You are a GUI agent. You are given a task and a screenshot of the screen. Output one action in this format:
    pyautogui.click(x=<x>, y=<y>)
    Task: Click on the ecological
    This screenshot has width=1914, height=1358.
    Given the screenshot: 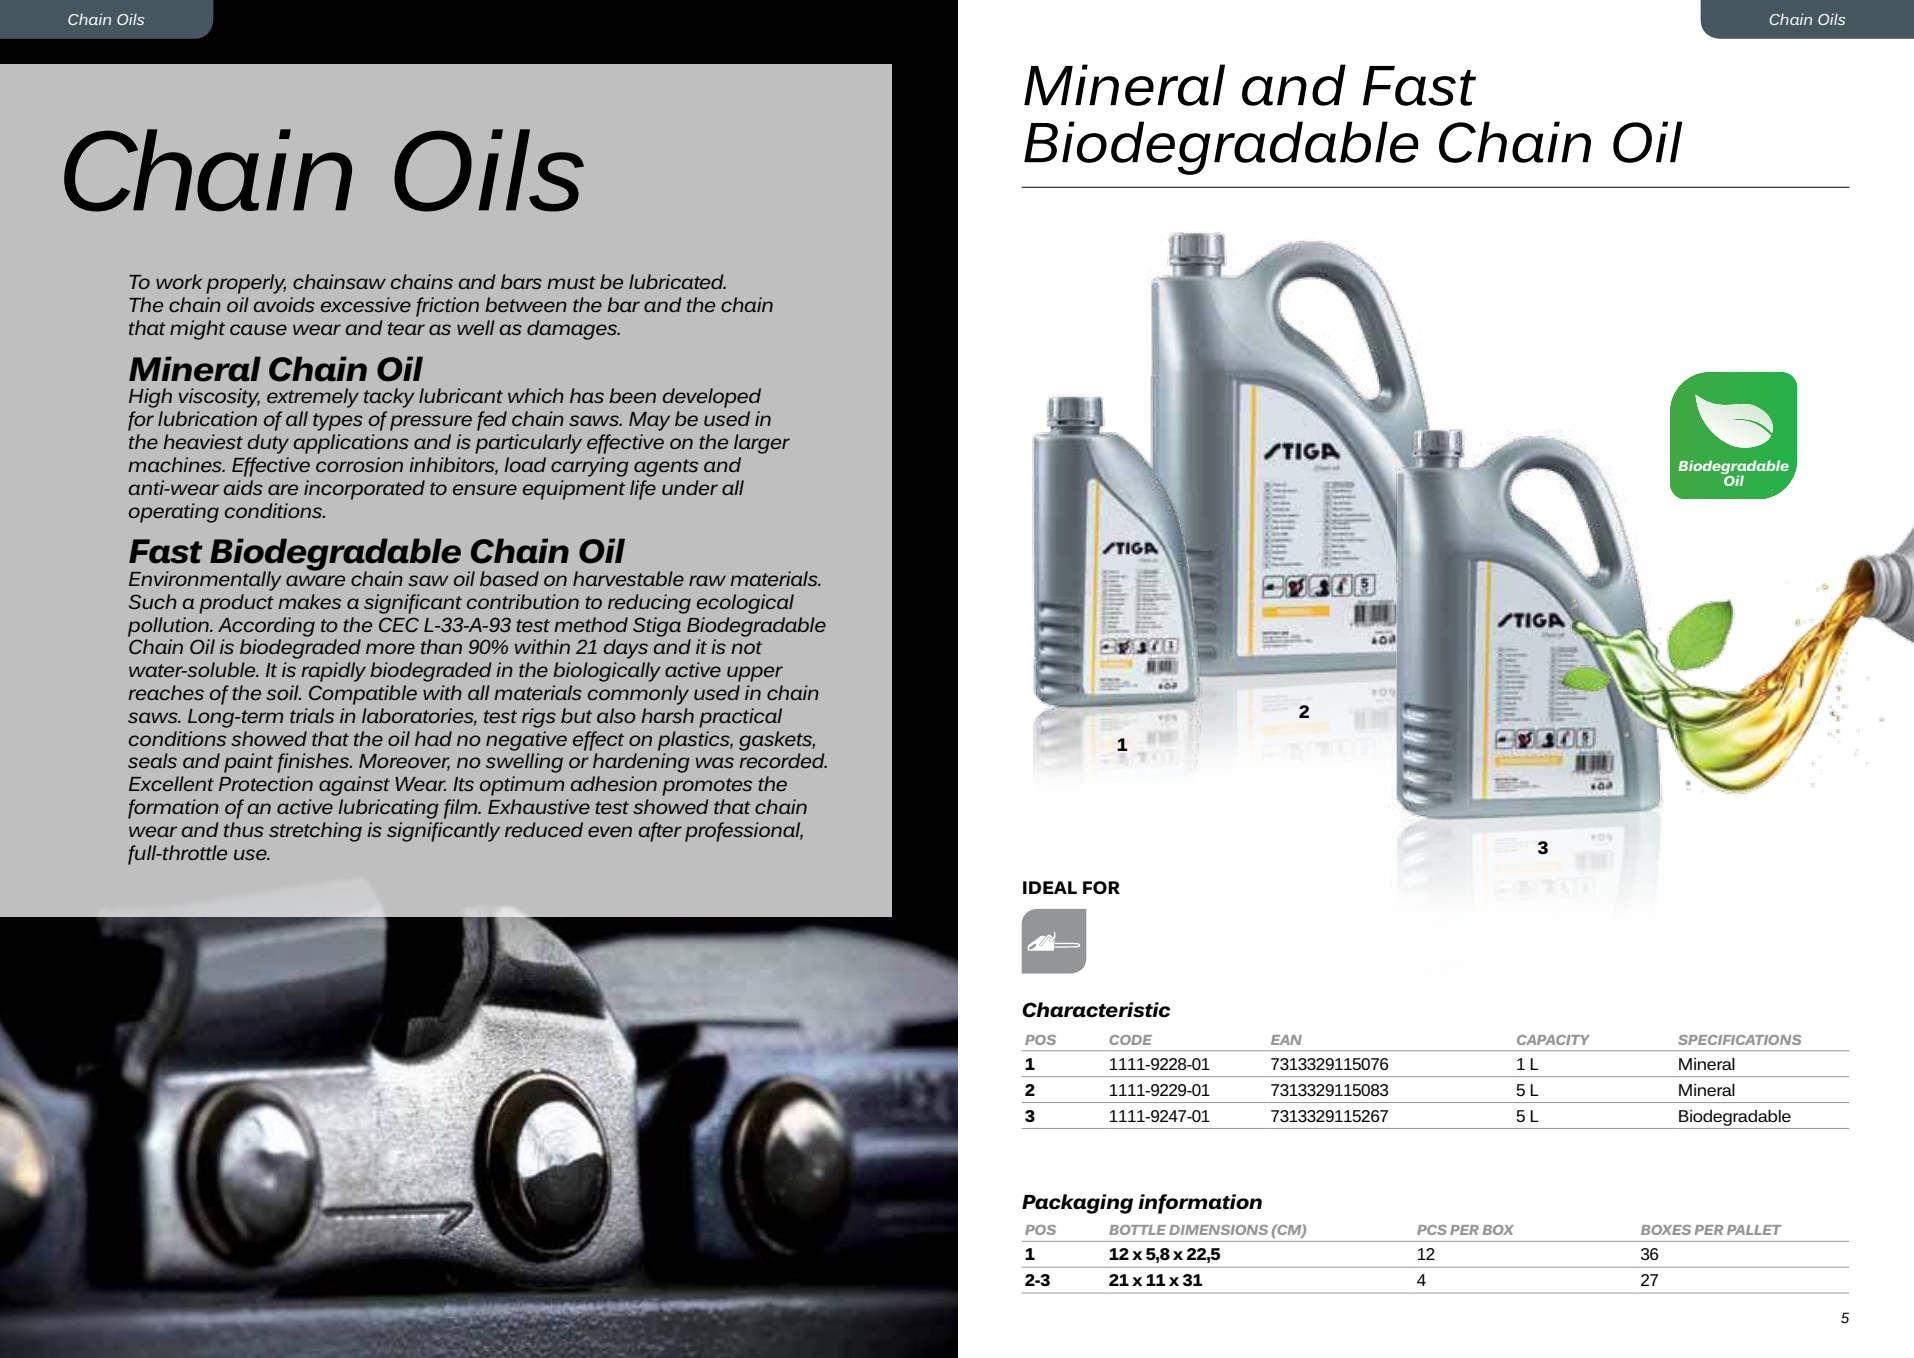 What is the action you would take?
    pyautogui.click(x=745, y=604)
